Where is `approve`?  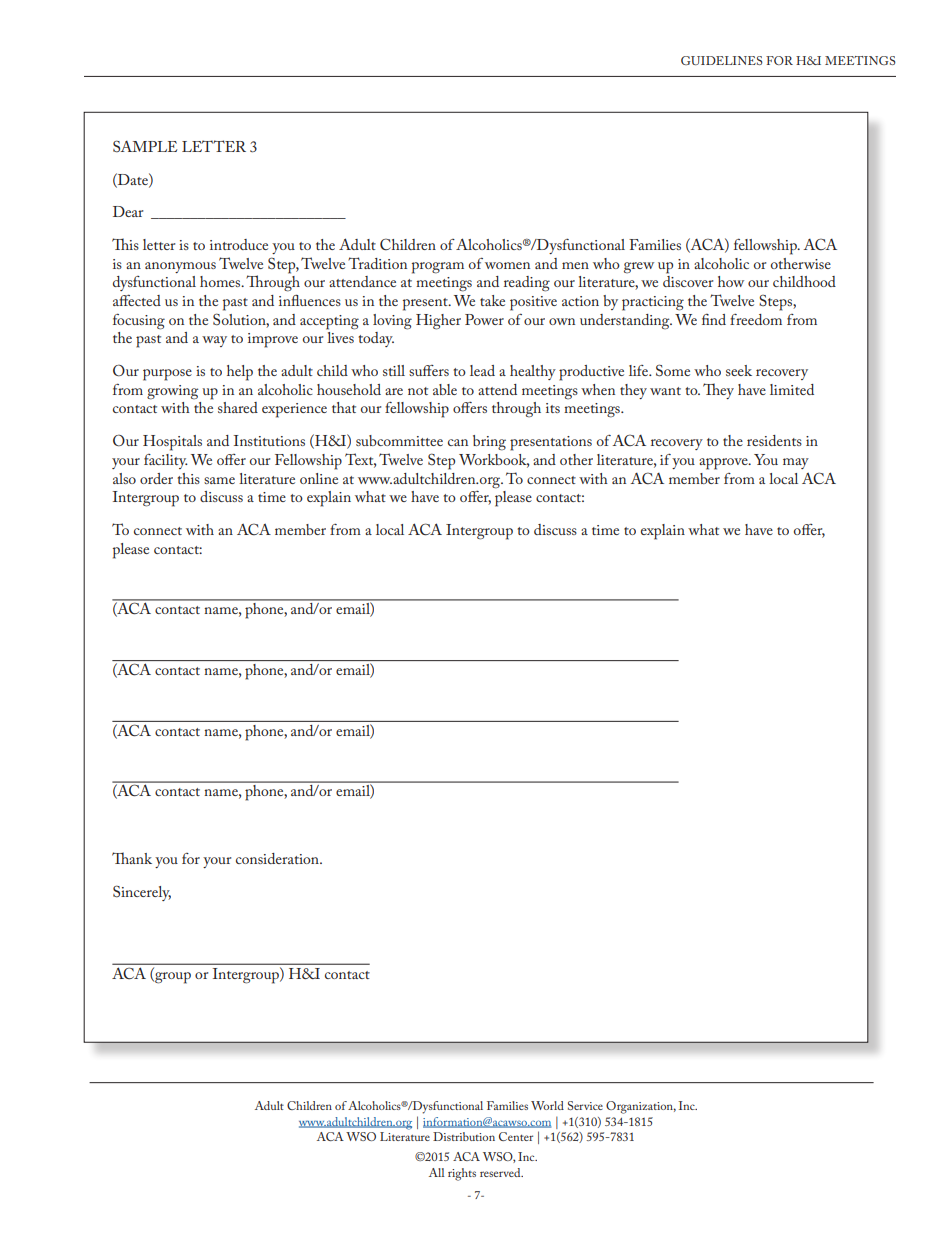 approve is located at coordinates (724, 464).
